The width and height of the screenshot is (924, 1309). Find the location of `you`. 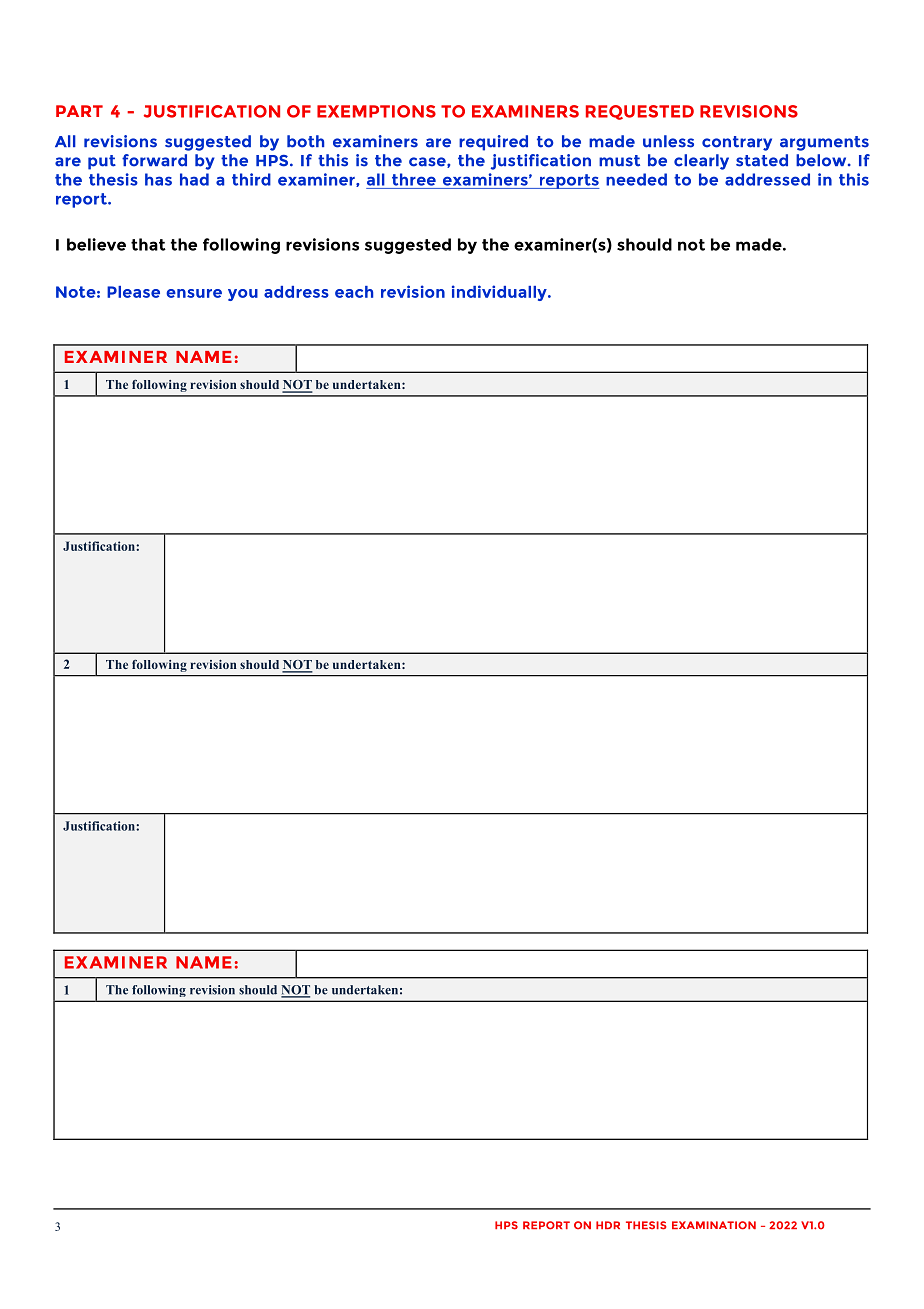

you is located at coordinates (243, 295).
